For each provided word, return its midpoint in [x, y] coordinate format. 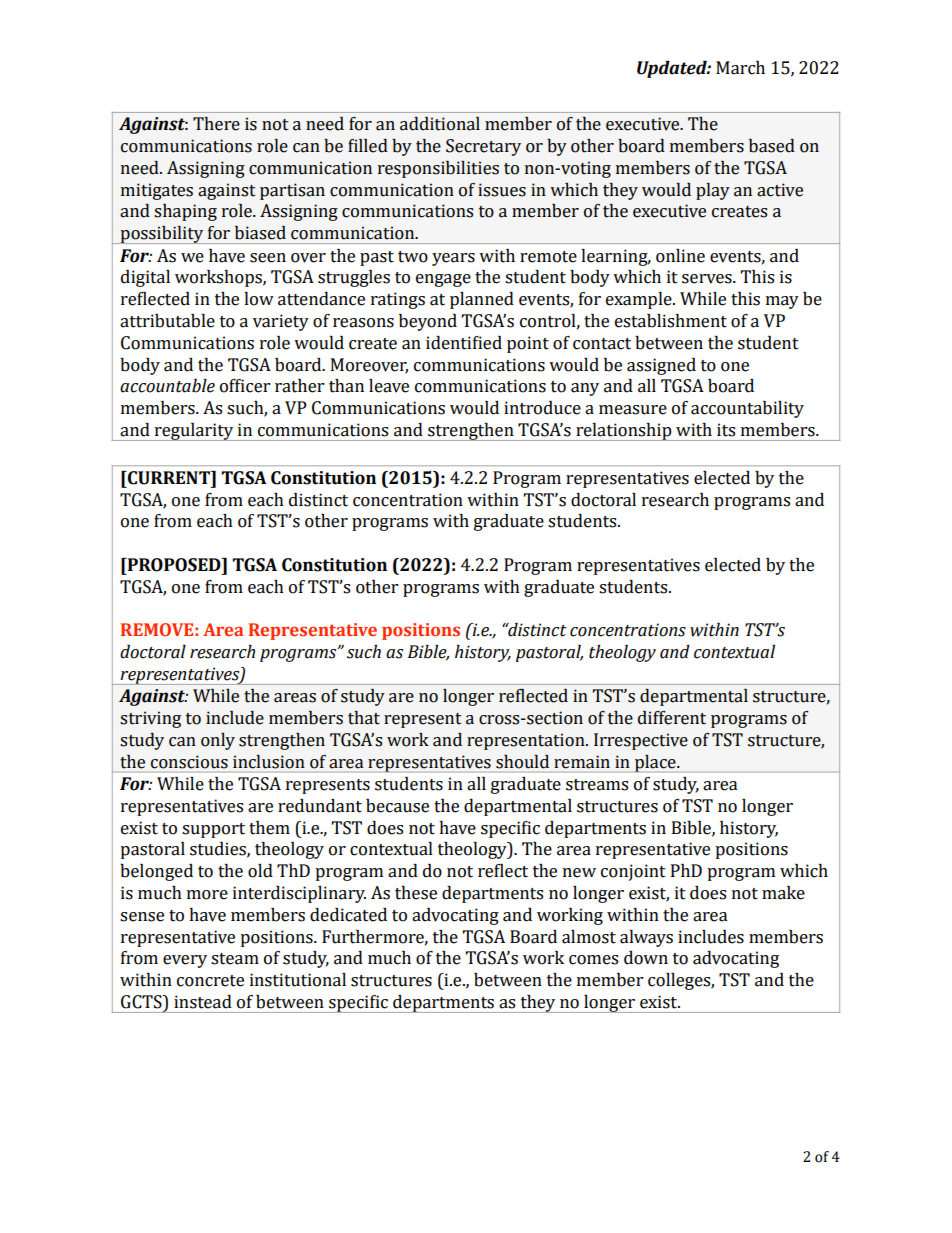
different [672, 718]
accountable [167, 386]
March [740, 68]
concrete [210, 981]
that [364, 718]
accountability [747, 409]
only [218, 741]
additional [440, 124]
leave [389, 386]
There [216, 124]
